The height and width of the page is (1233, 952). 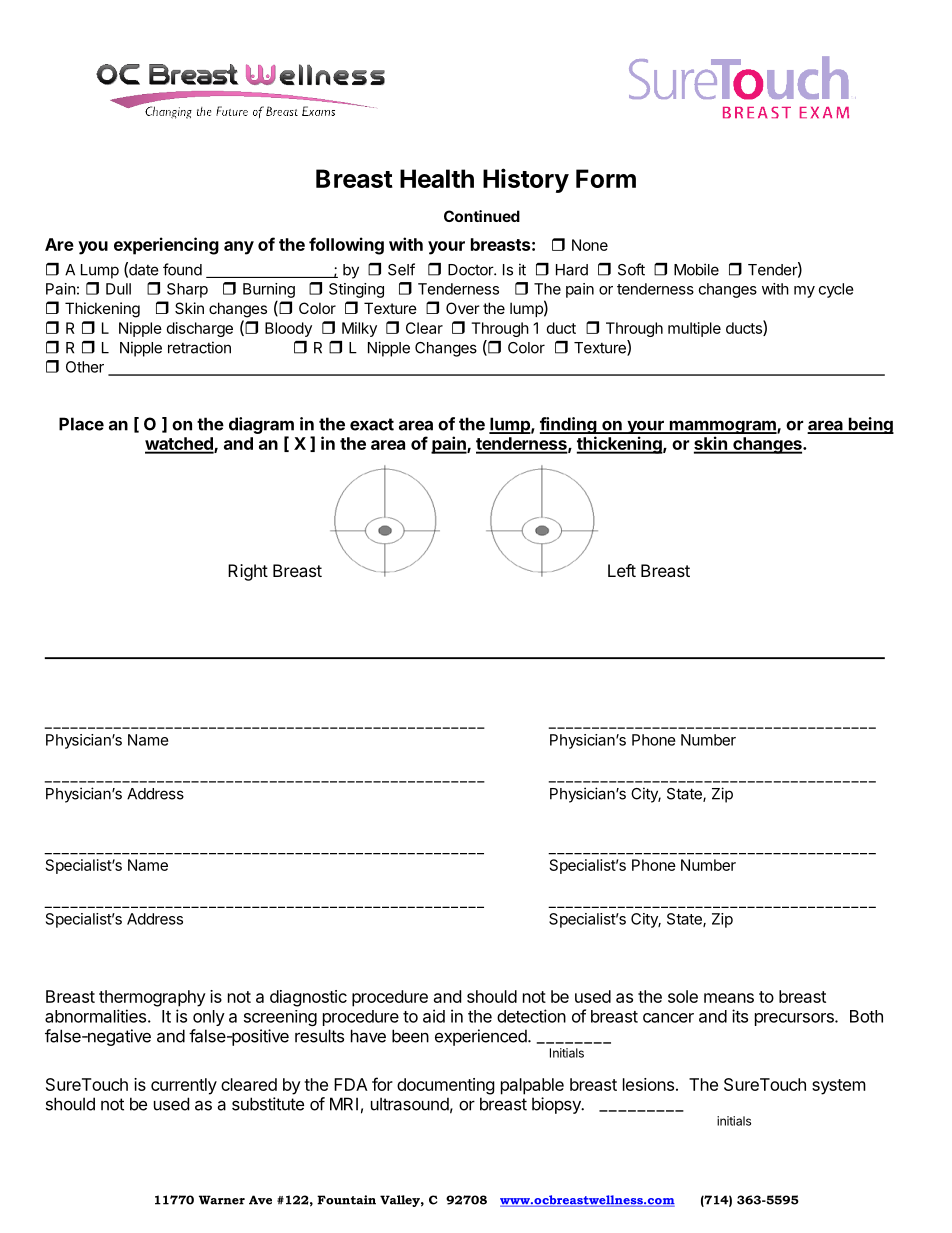 I want to click on Continued, so click(x=482, y=216).
